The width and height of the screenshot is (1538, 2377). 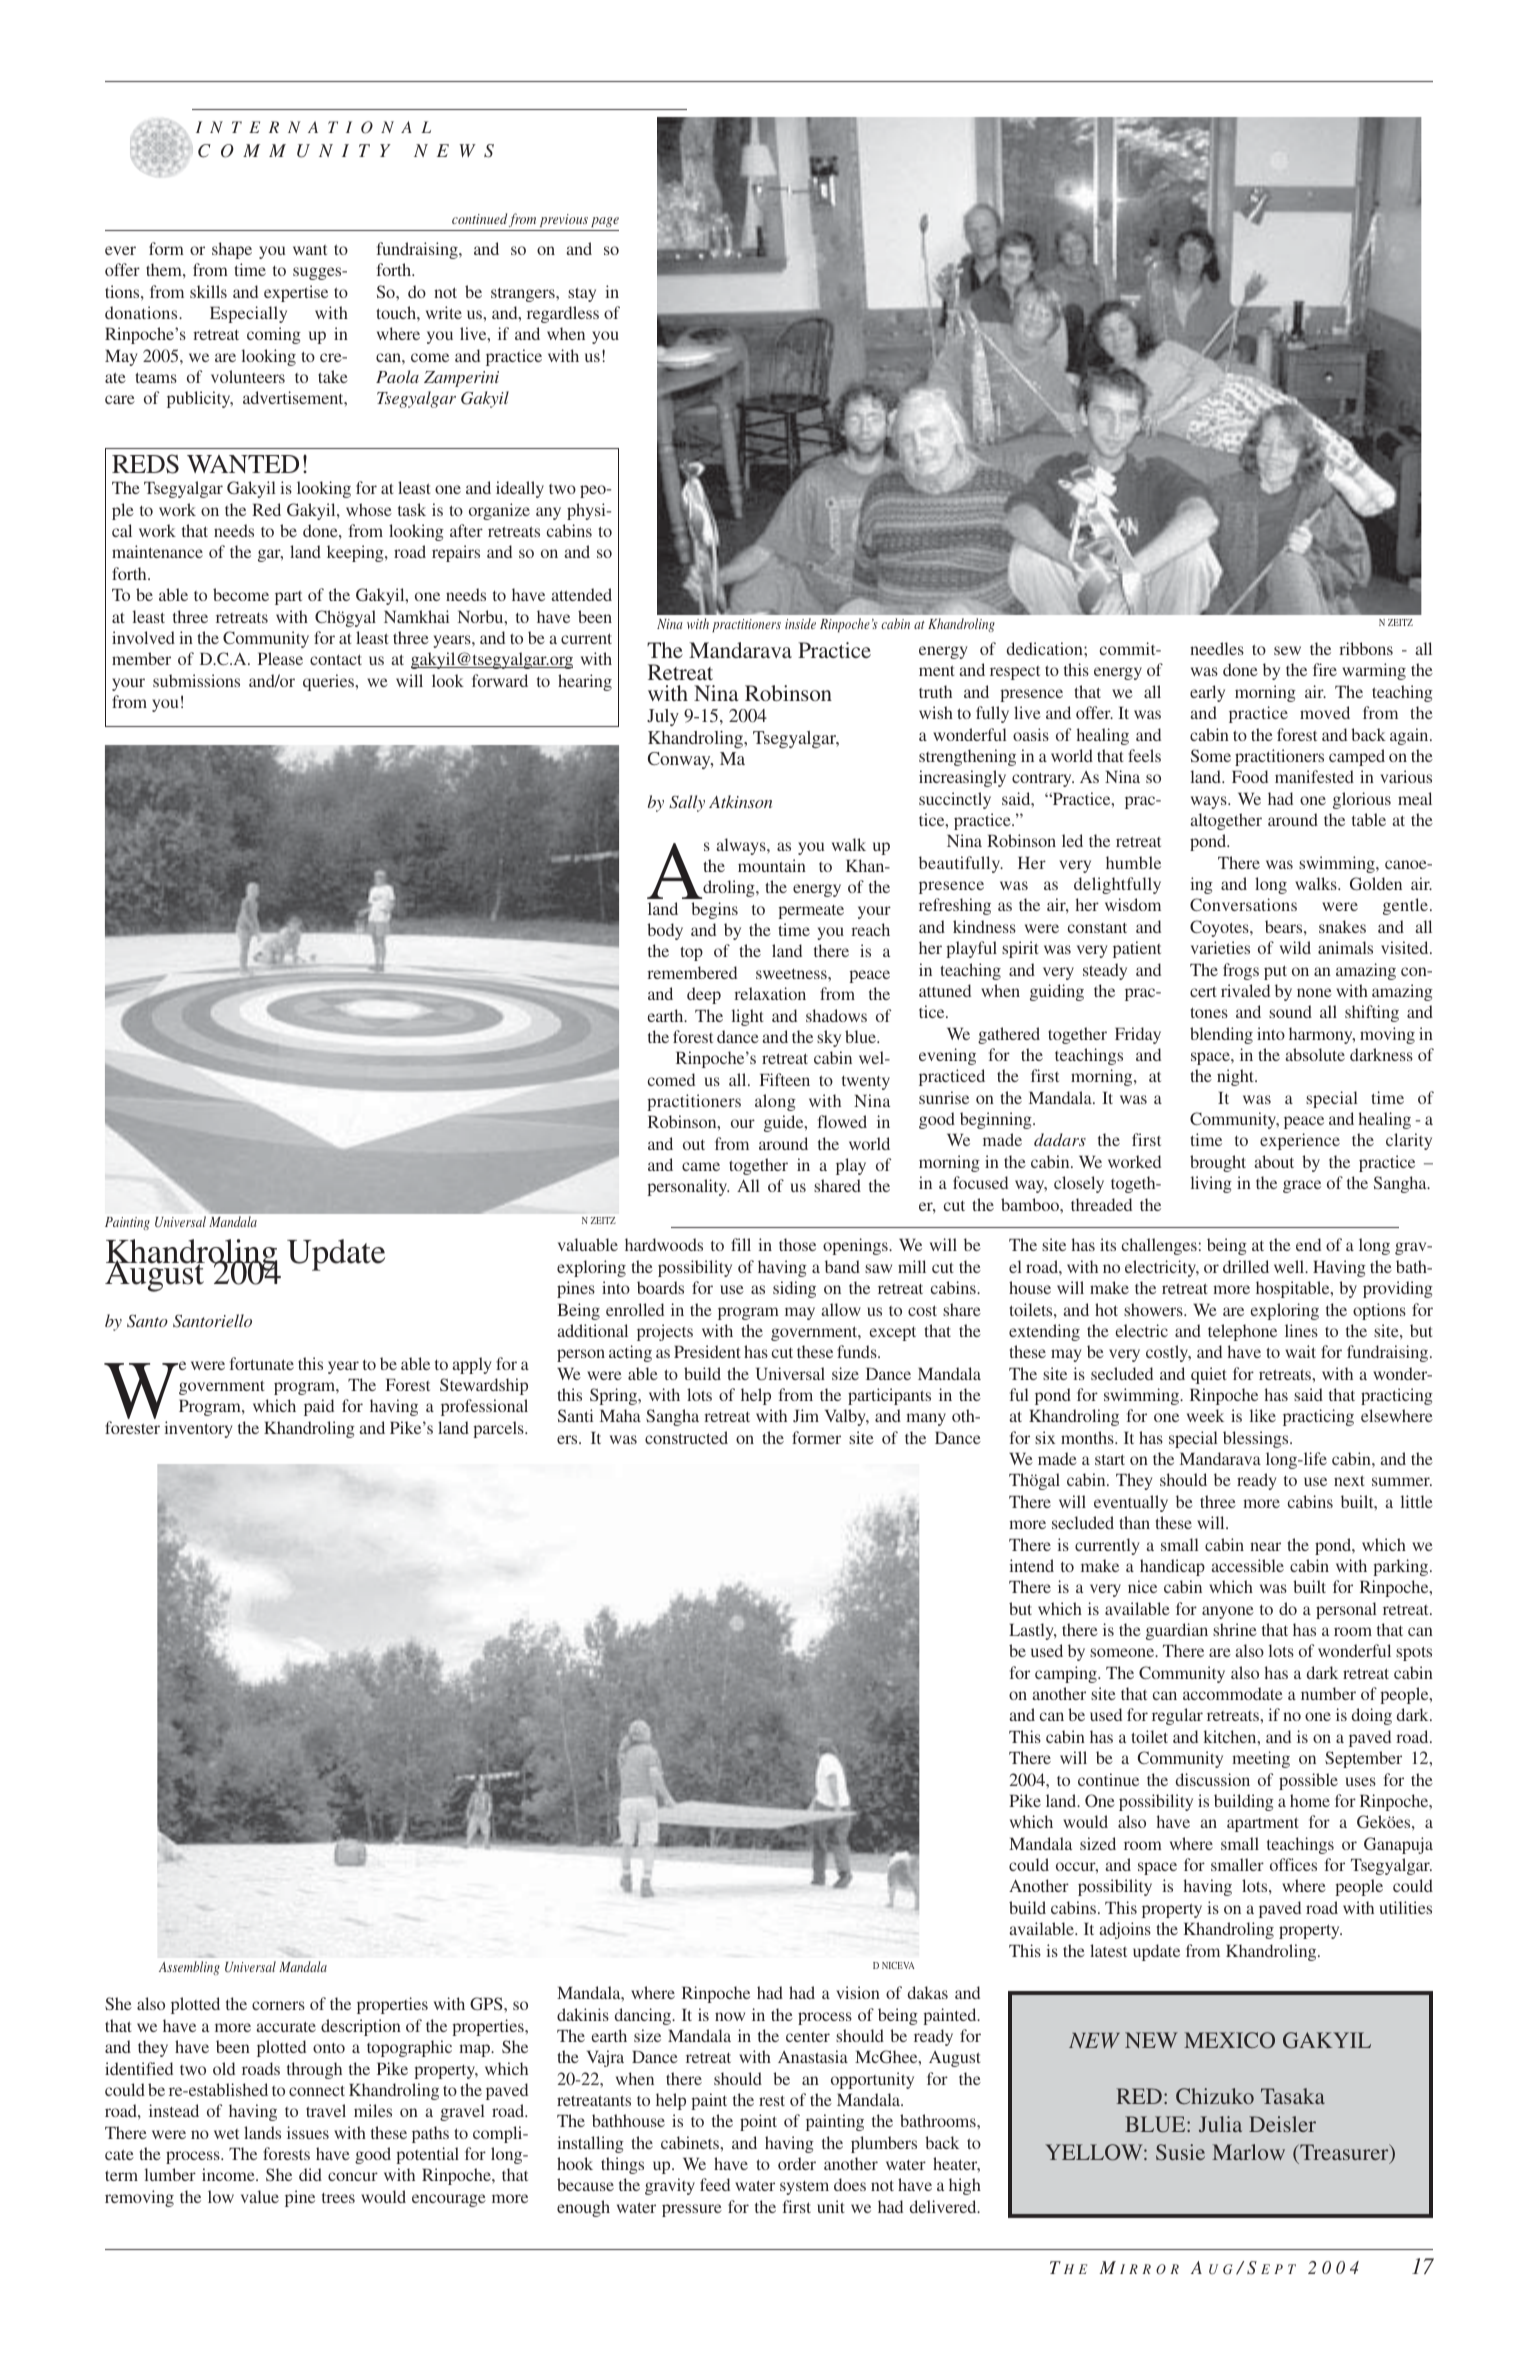 I want to click on constructed, so click(x=686, y=1437).
